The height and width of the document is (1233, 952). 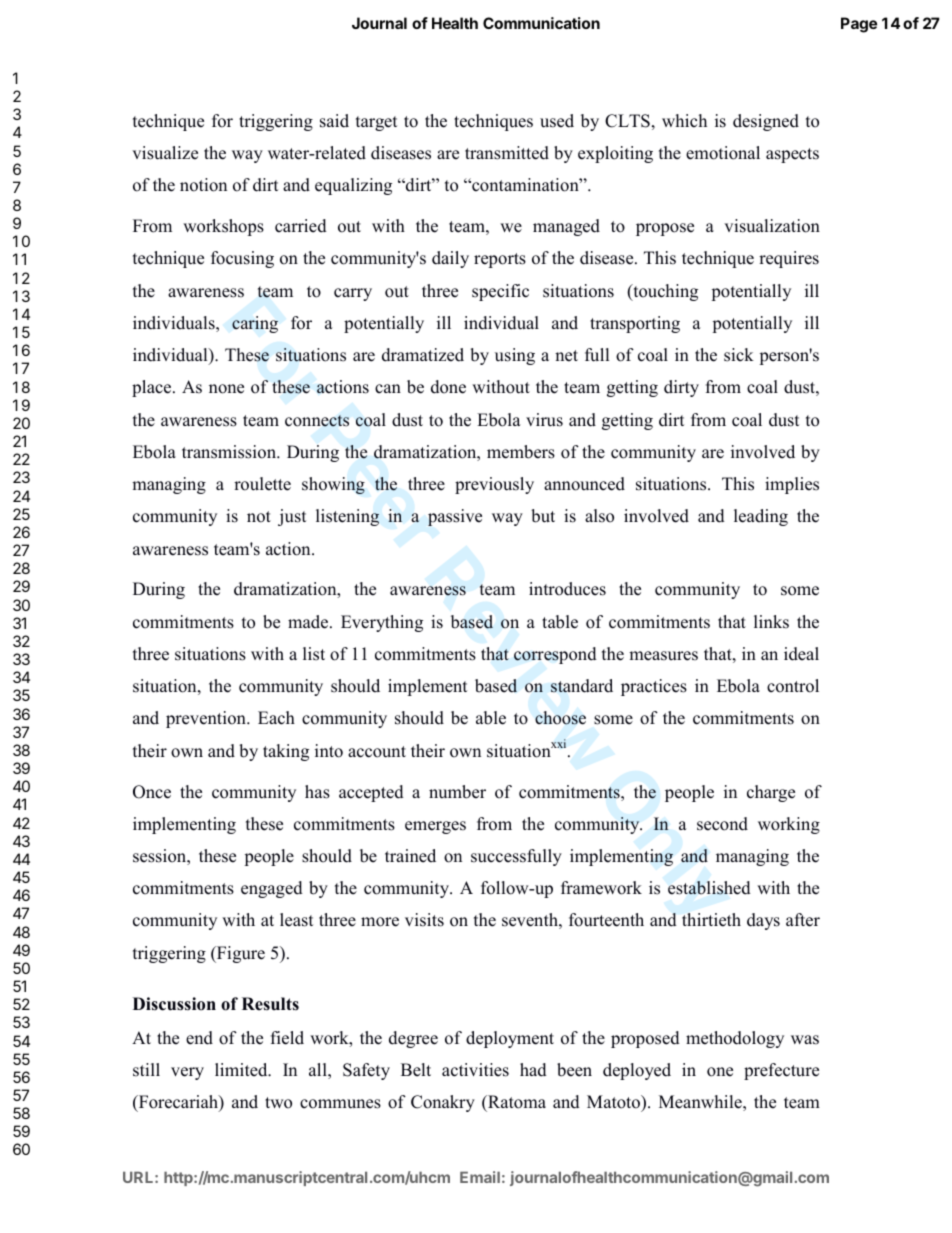 What do you see at coordinates (789, 259) in the document?
I see `requires` at bounding box center [789, 259].
